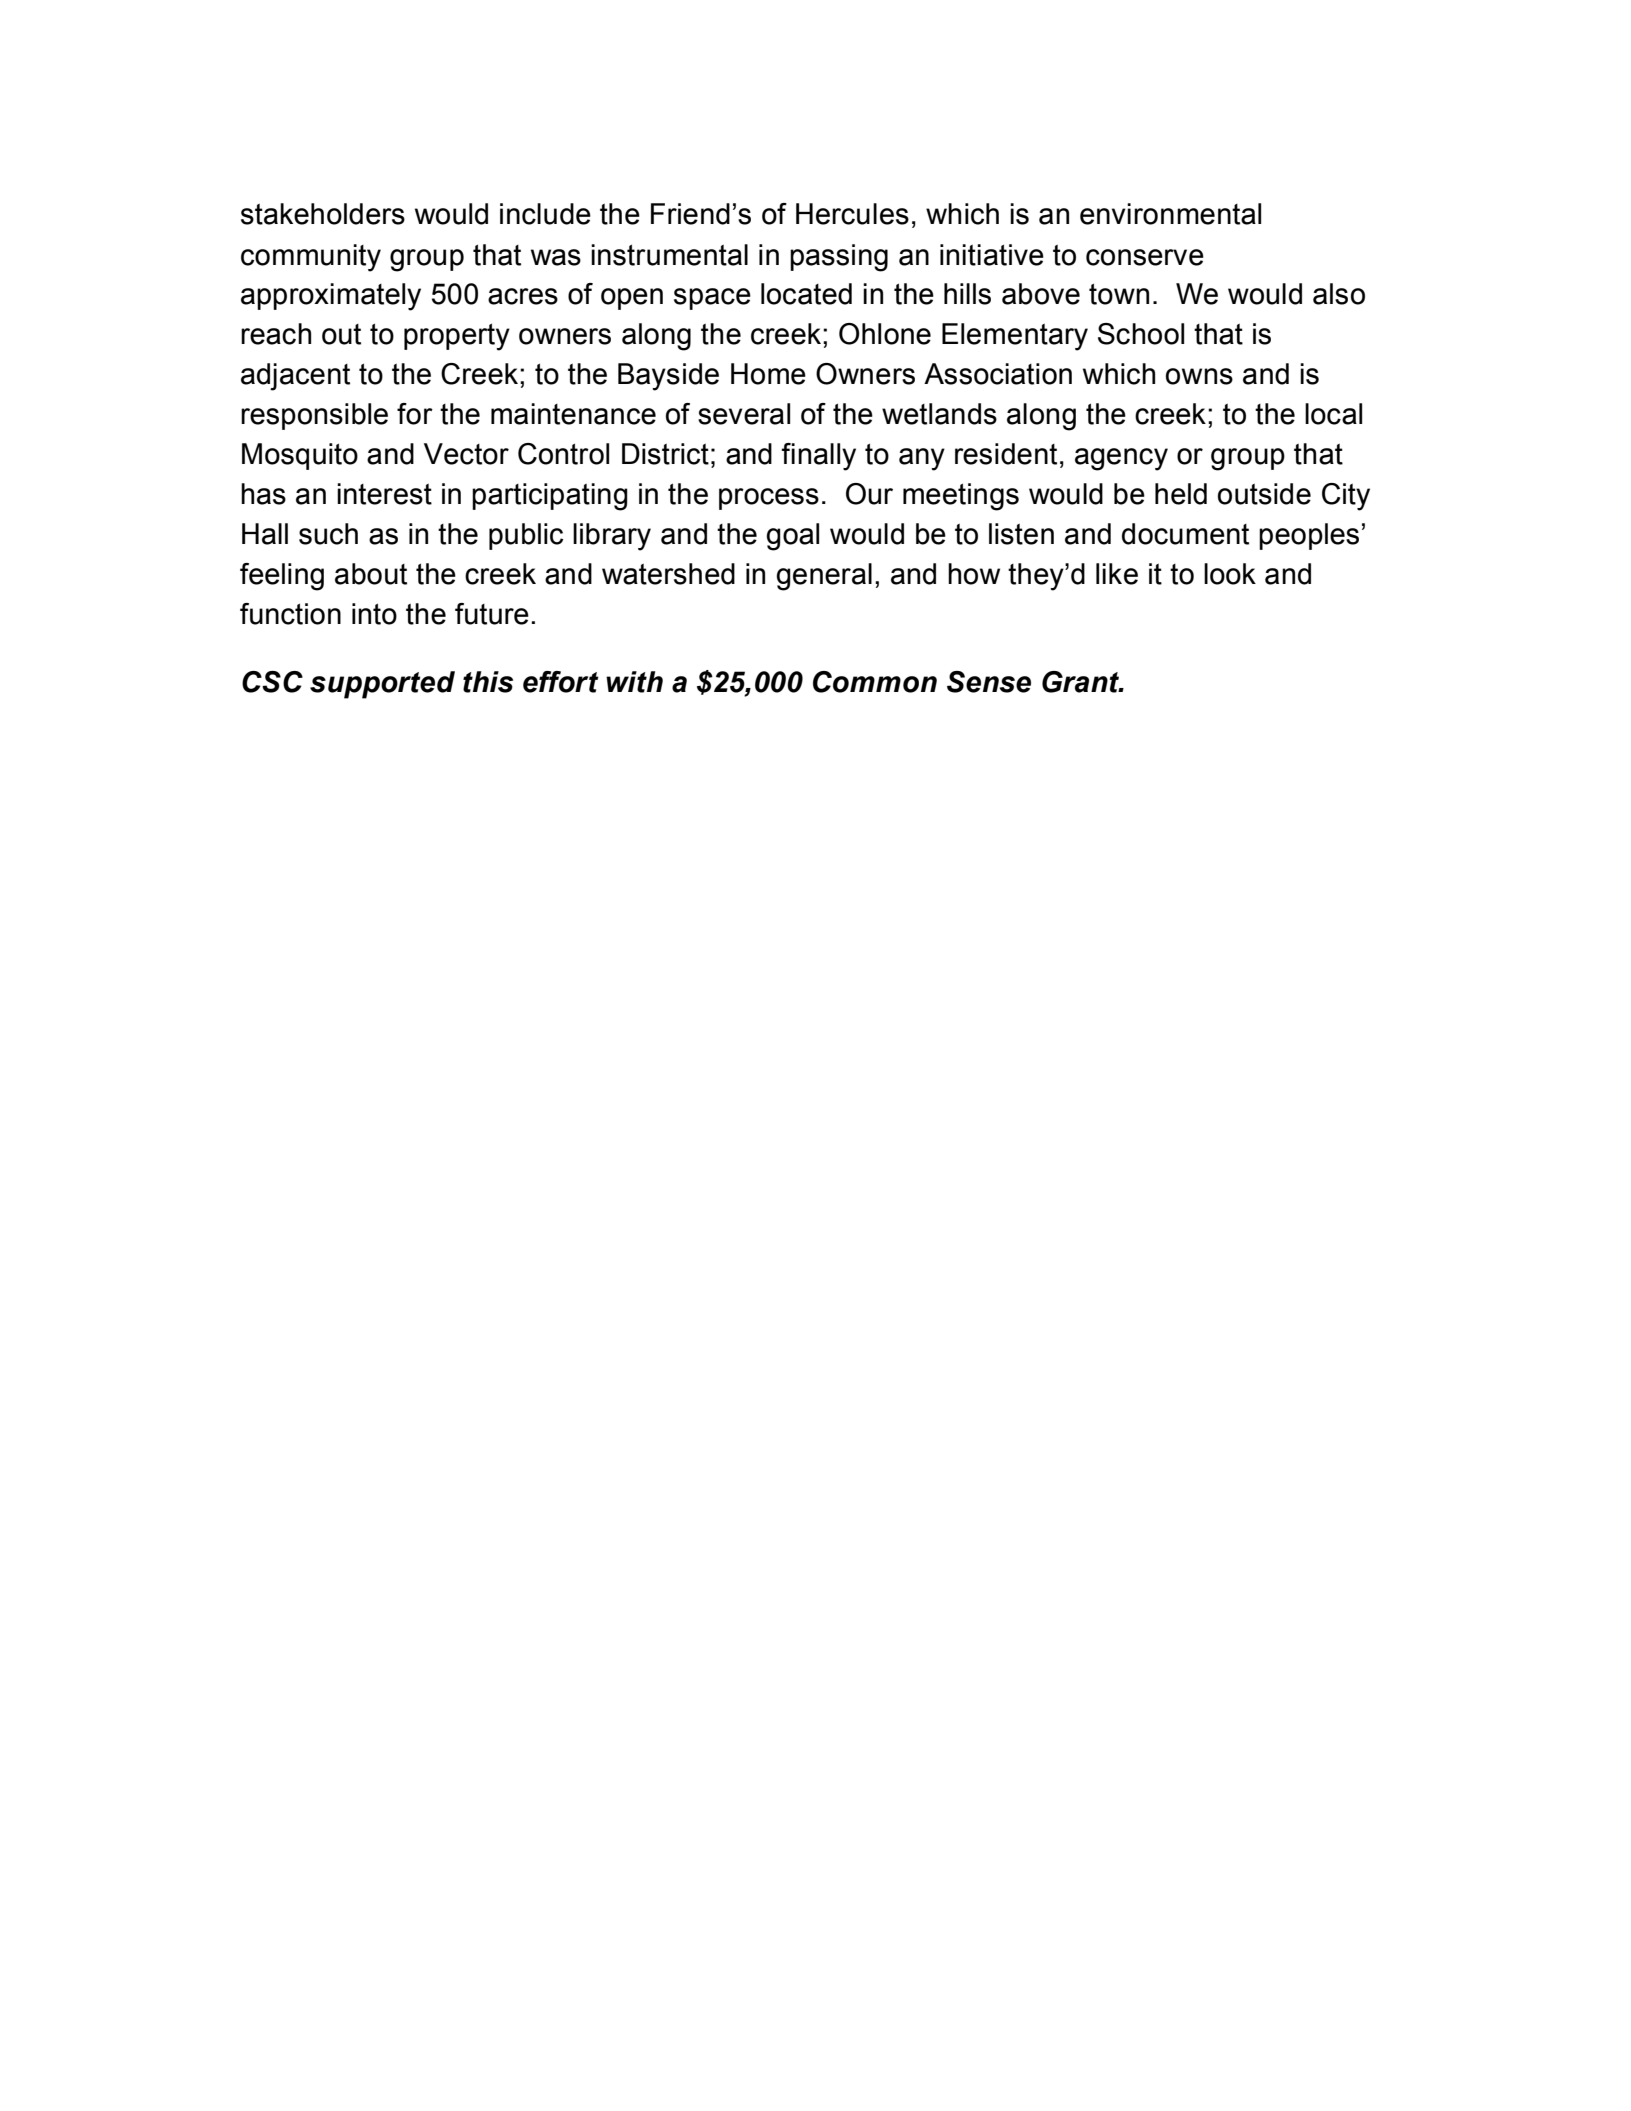 The height and width of the screenshot is (2111, 1631). Describe the element at coordinates (1170, 214) in the screenshot. I see `environmental` at that location.
